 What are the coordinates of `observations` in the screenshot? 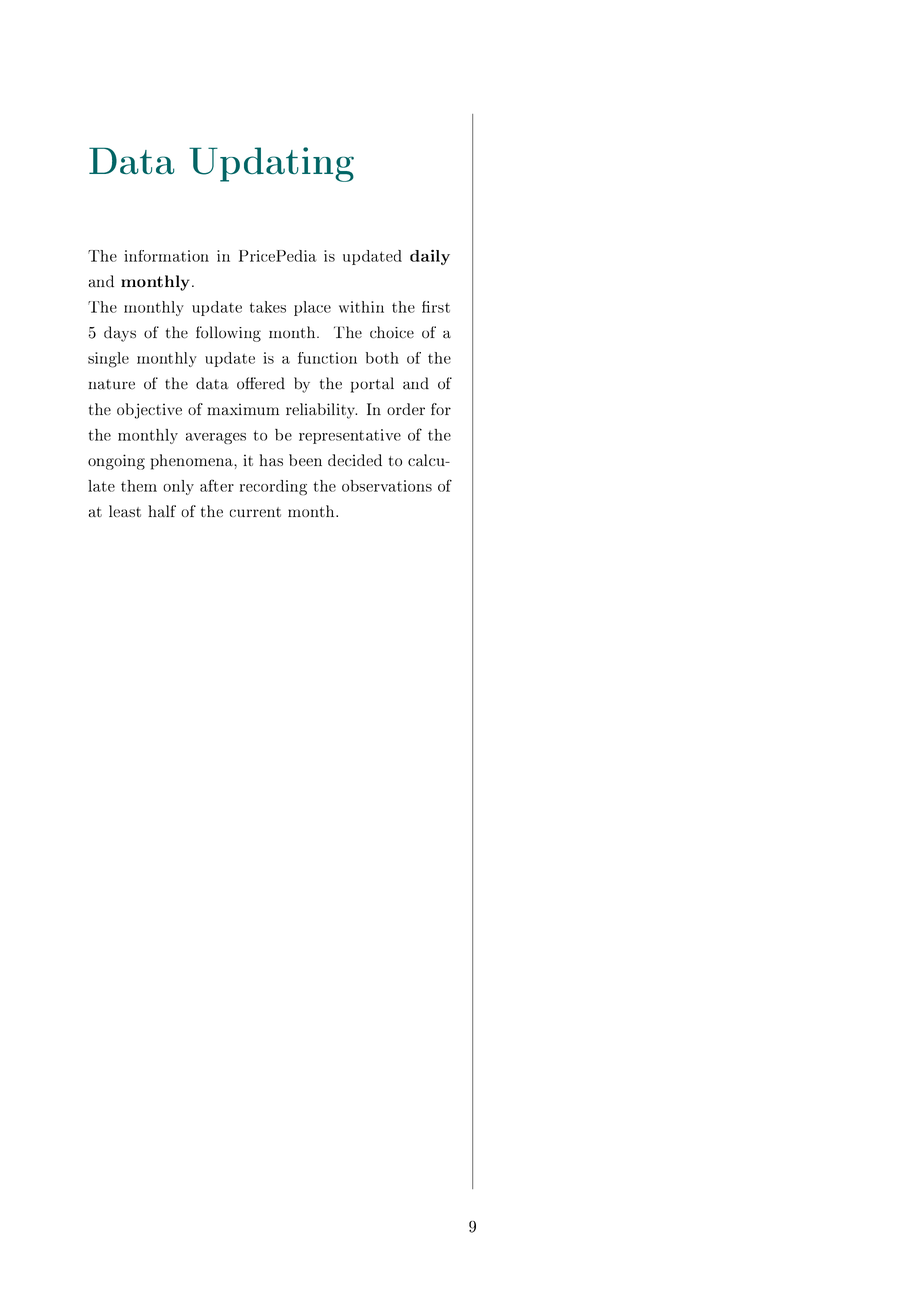 It's located at (387, 486).
